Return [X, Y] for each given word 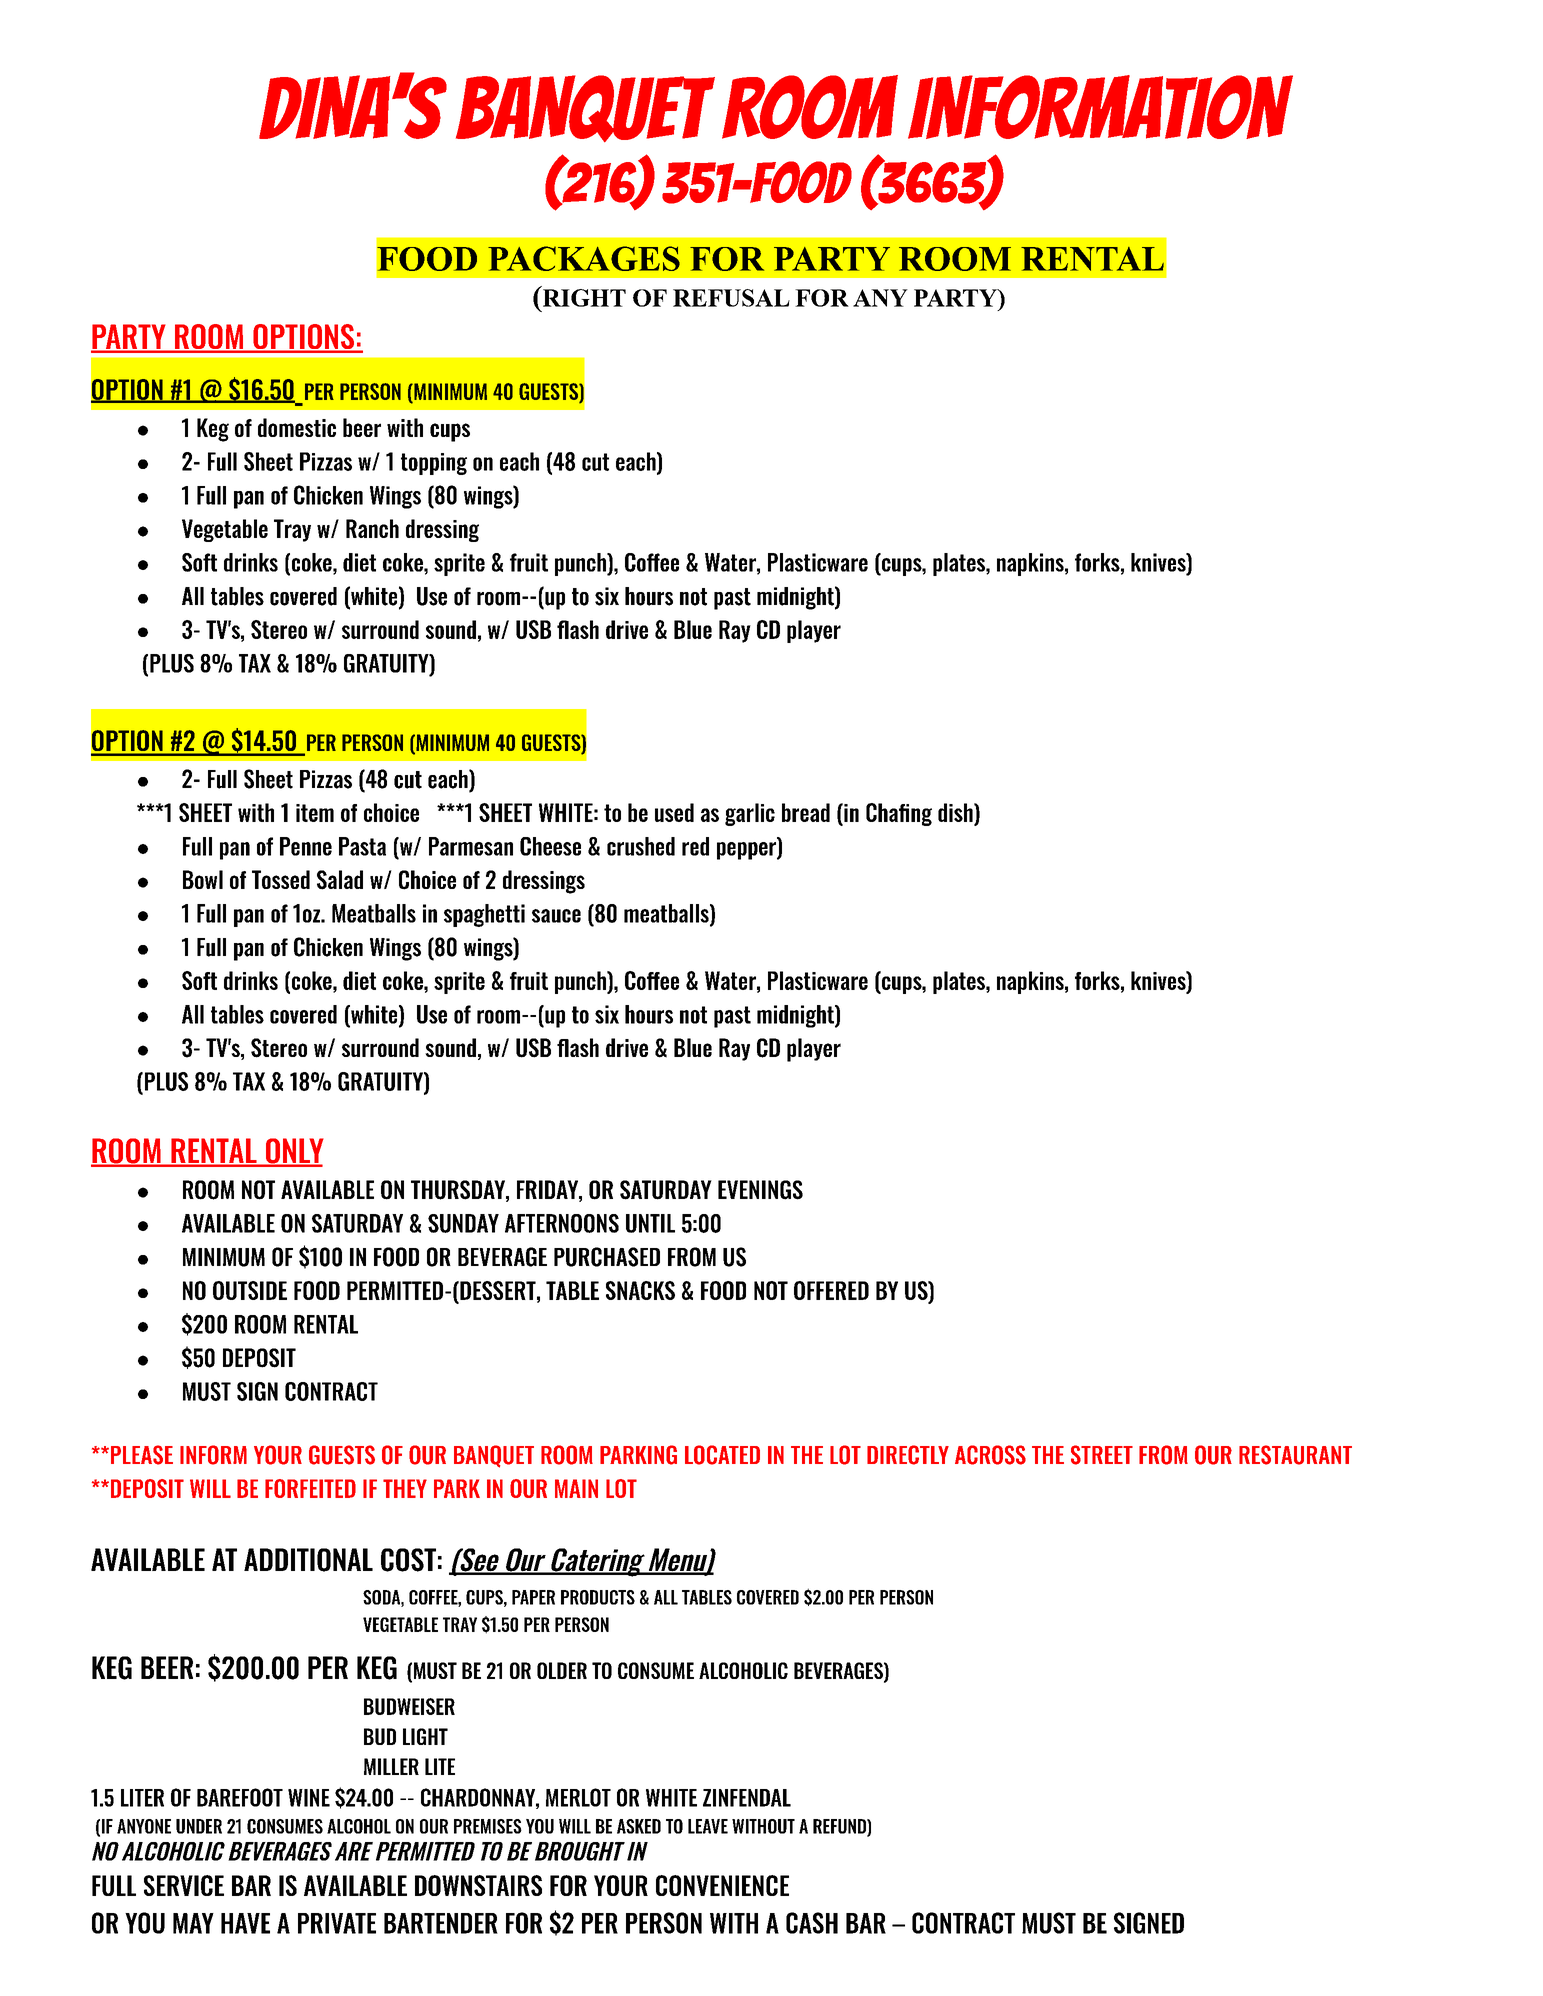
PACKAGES [584, 258]
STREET [1102, 1455]
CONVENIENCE [722, 1885]
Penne [306, 846]
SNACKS [640, 1290]
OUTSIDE [250, 1290]
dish [956, 812]
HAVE [245, 1923]
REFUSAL [731, 298]
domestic [297, 427]
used [674, 812]
